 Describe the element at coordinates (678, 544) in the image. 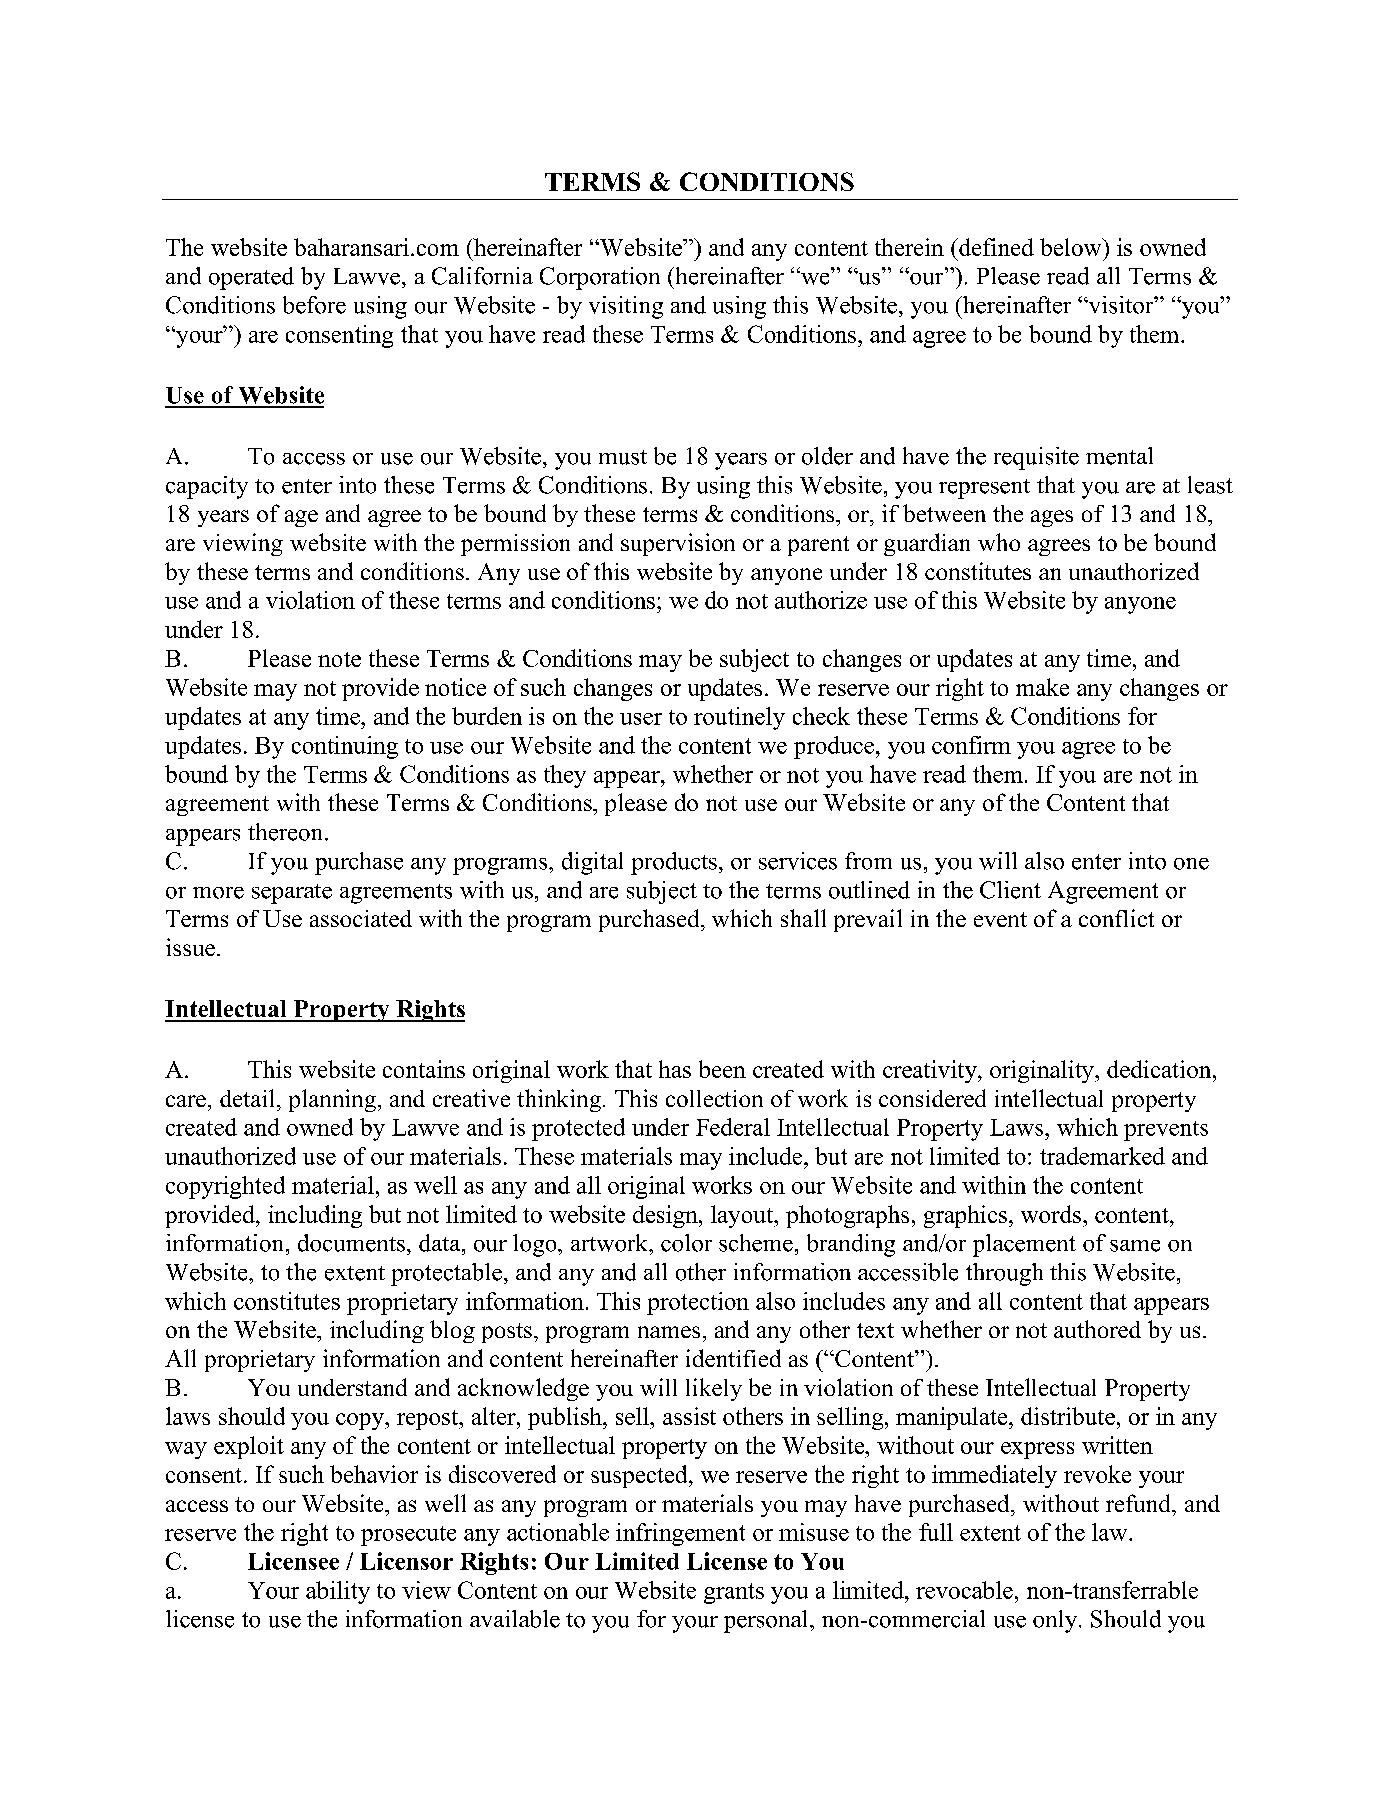

I see `supervision` at that location.
